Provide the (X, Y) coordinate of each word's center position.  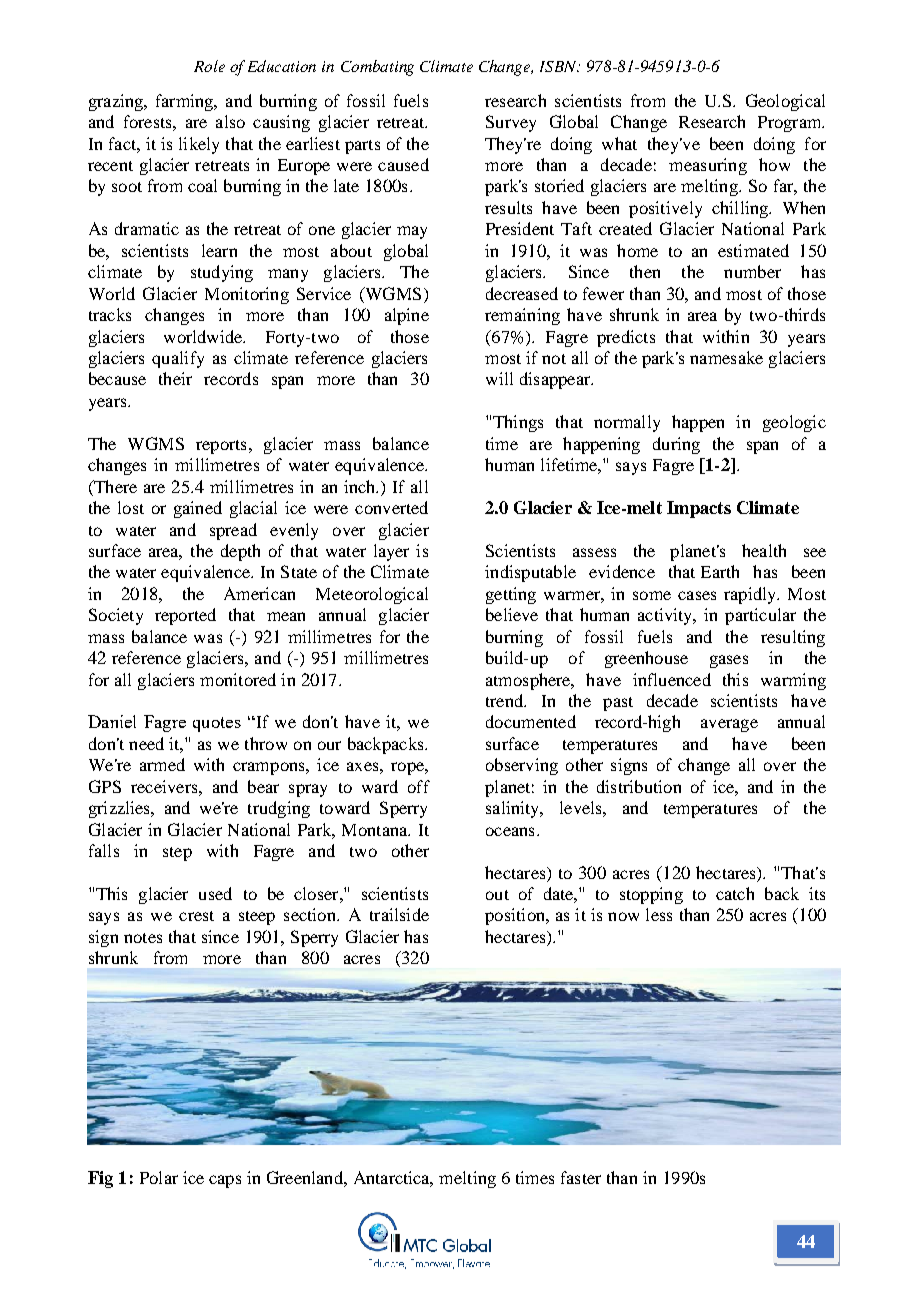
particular (760, 616)
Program (791, 124)
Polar (159, 1177)
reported (185, 616)
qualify (178, 359)
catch (735, 893)
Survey (511, 123)
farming (186, 102)
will (499, 378)
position (516, 916)
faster (581, 1177)
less (659, 914)
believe (512, 614)
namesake (726, 357)
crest (196, 916)
